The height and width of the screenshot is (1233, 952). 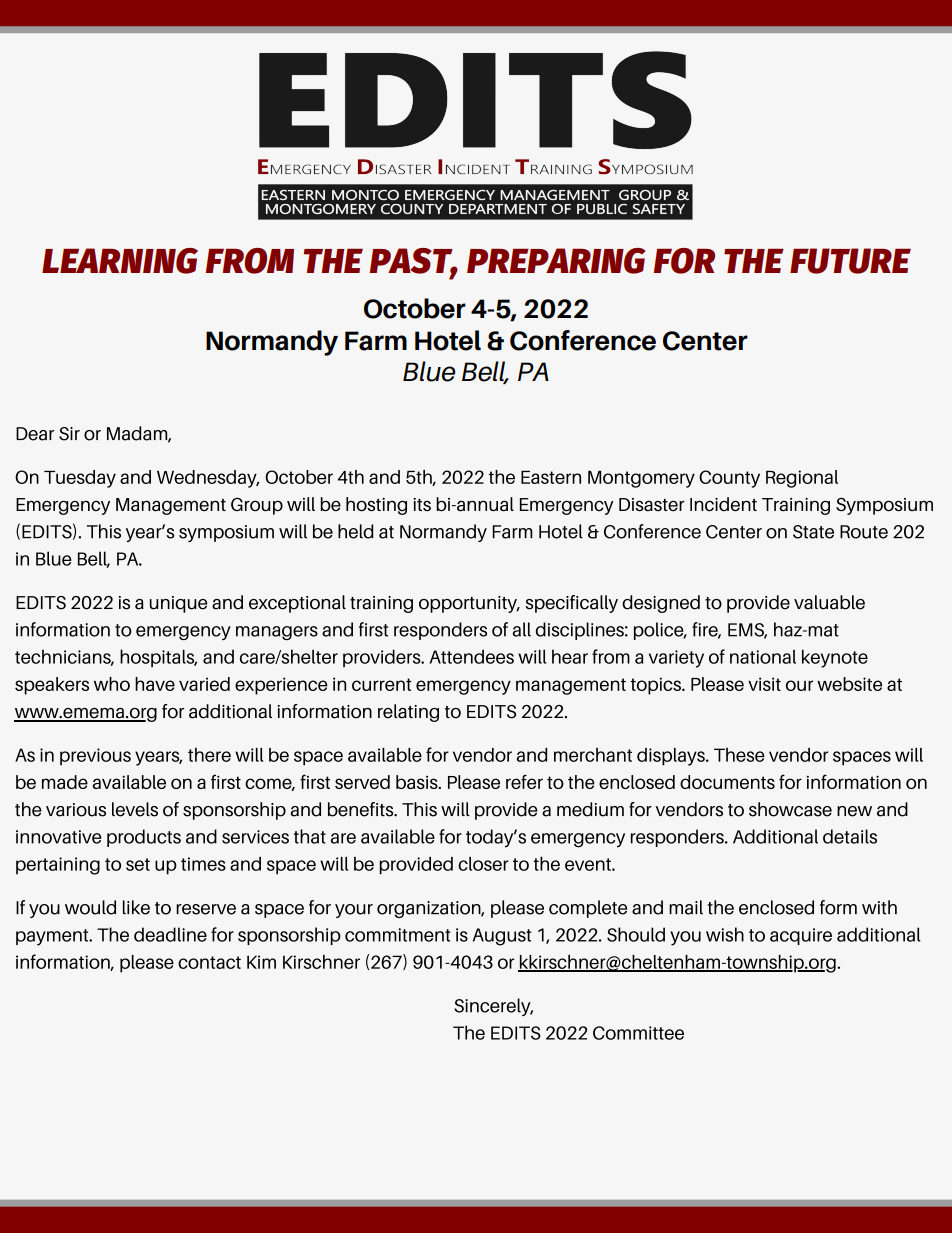 What do you see at coordinates (493, 1007) in the screenshot?
I see `Sincerely` at bounding box center [493, 1007].
